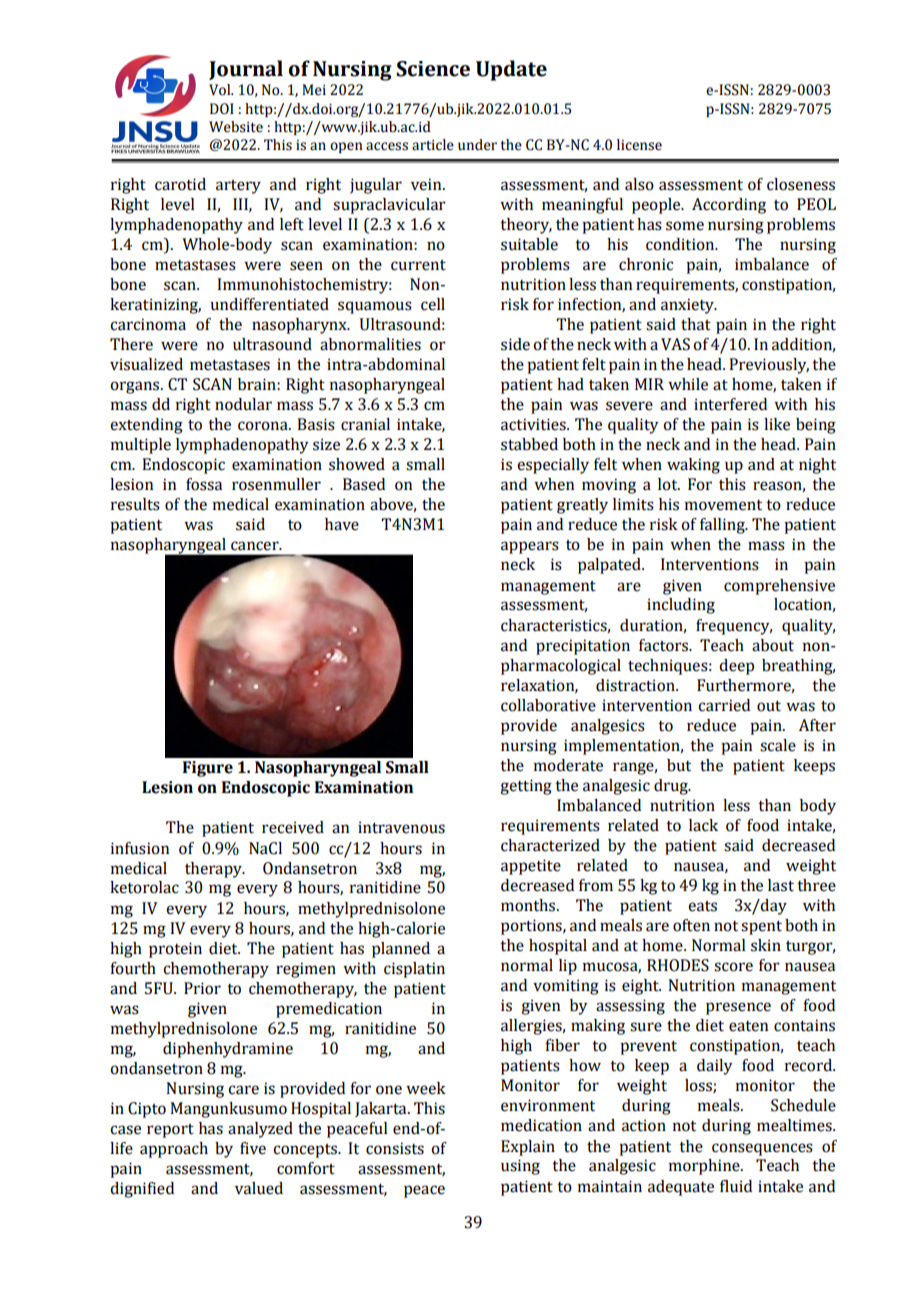 This screenshot has width=924, height=1308. What do you see at coordinates (204, 484) in the screenshot?
I see `fossa` at bounding box center [204, 484].
